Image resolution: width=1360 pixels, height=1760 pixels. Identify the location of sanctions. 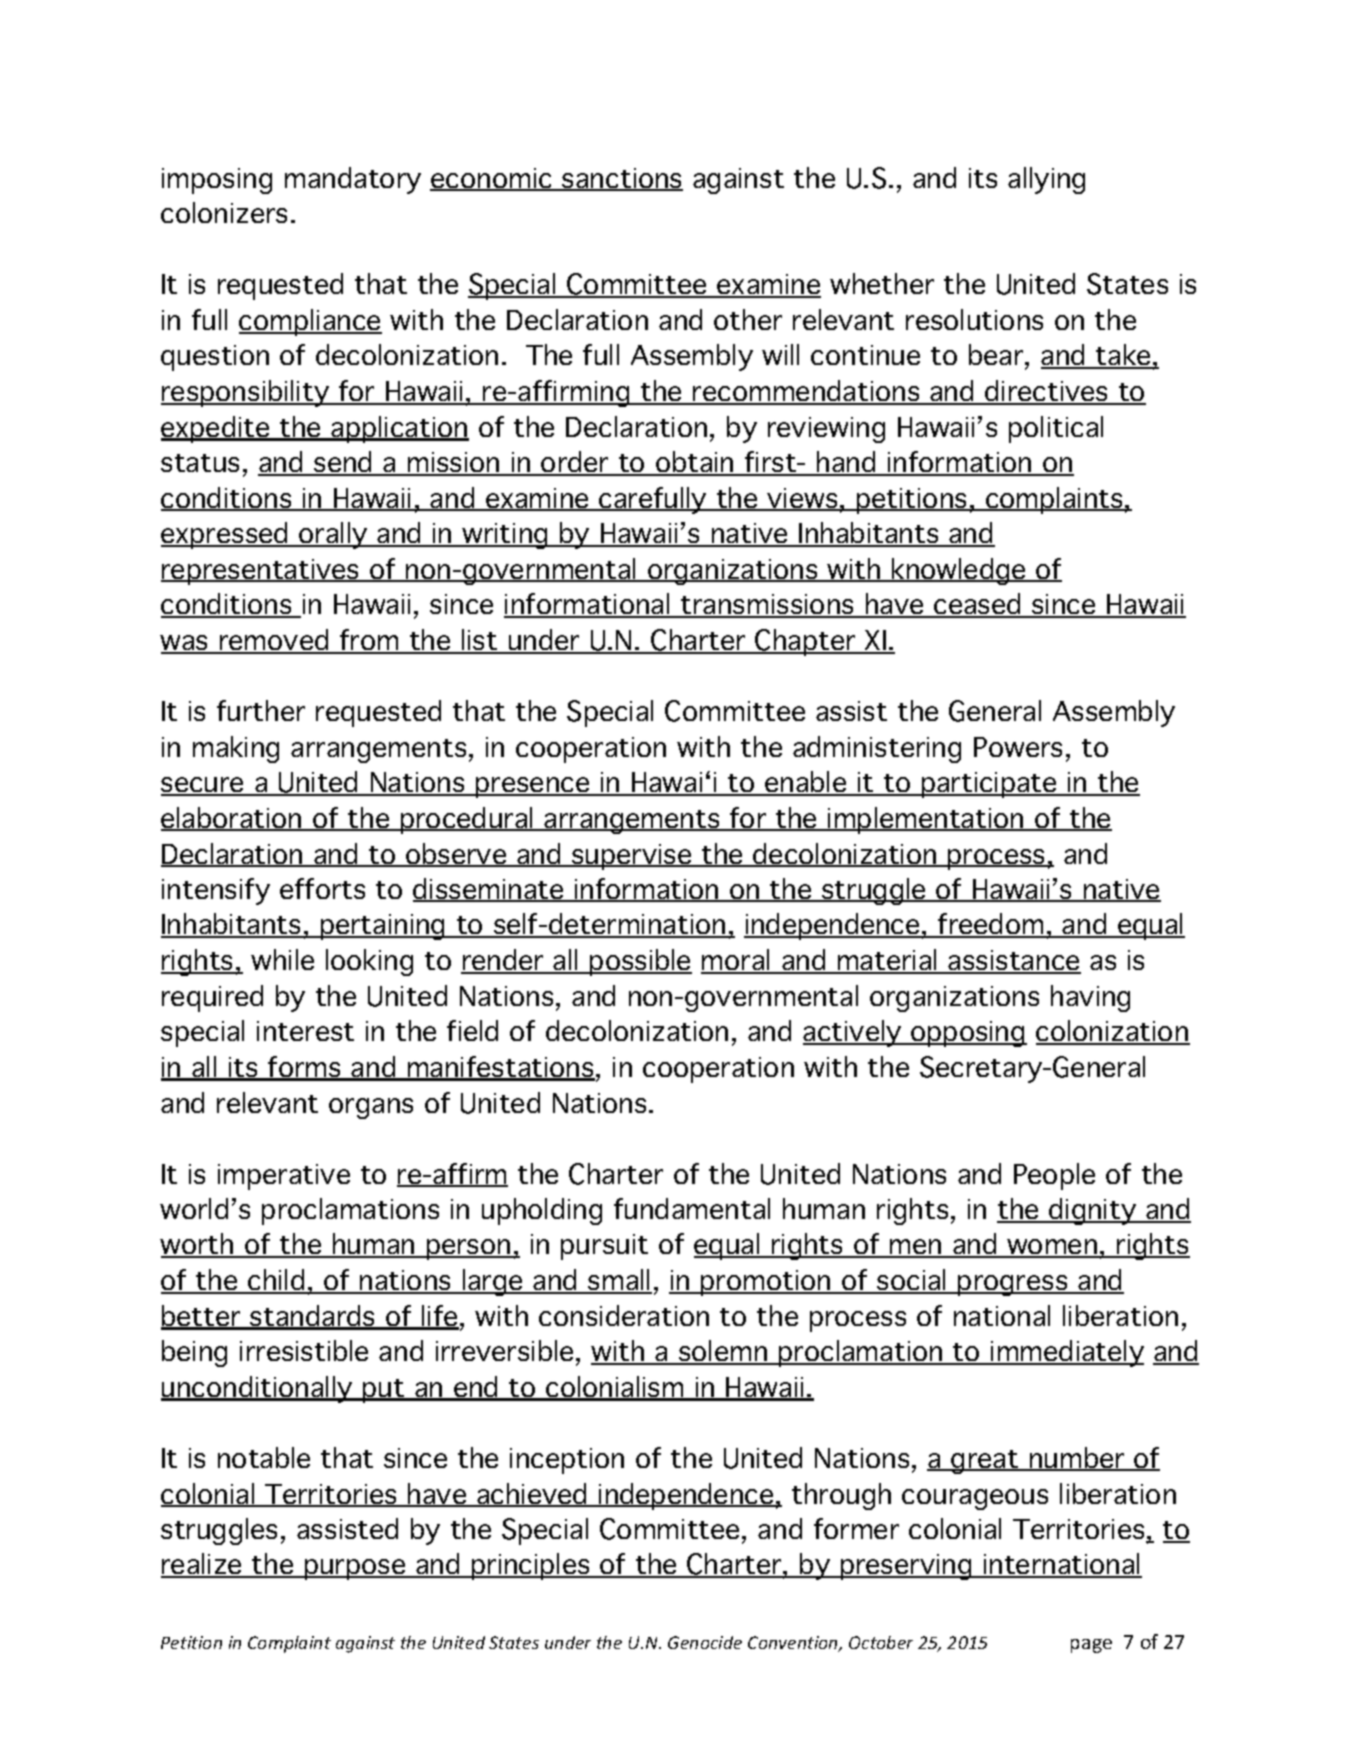
(621, 179).
